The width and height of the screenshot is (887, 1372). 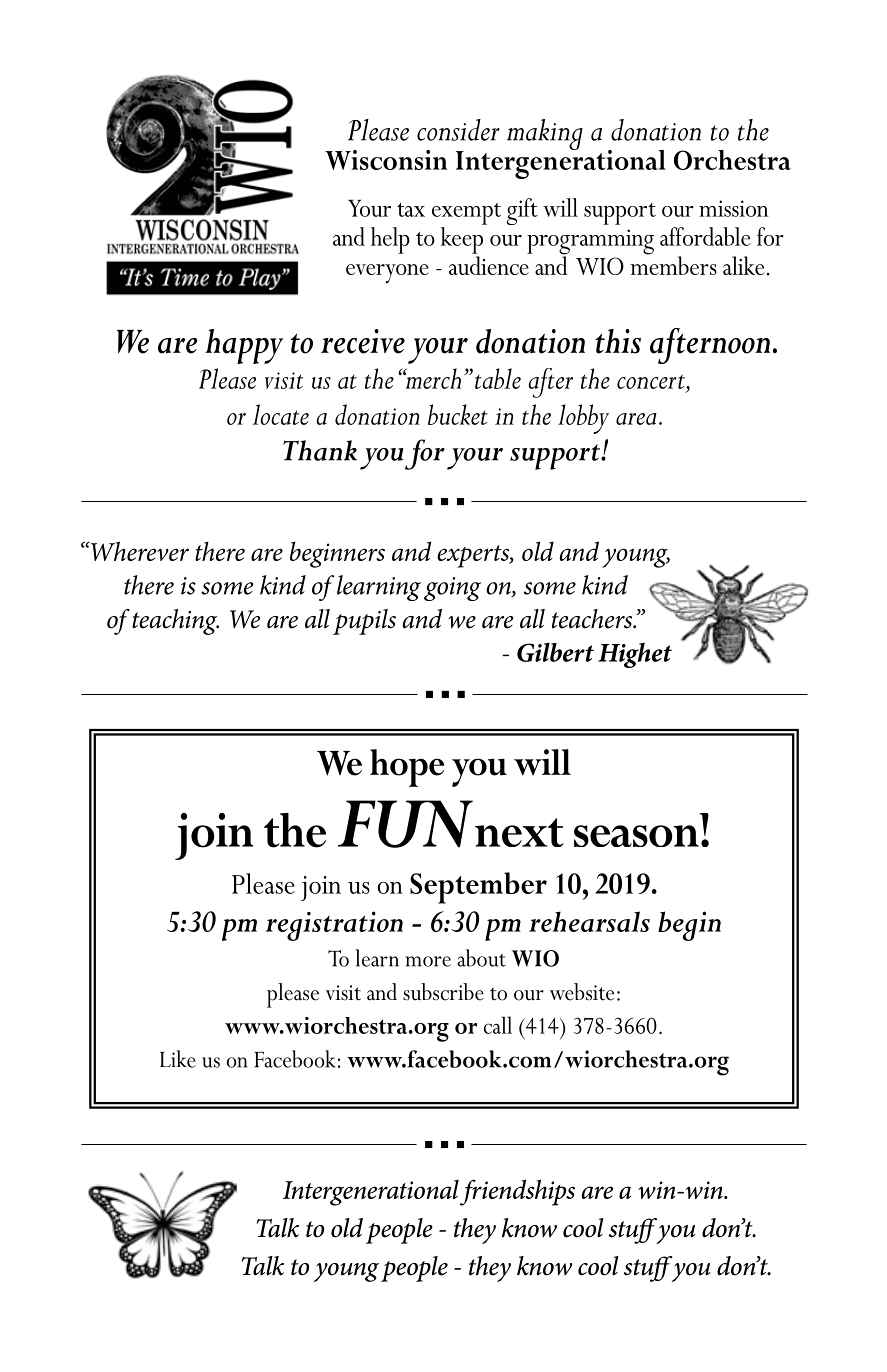 I want to click on Wisconsin, so click(x=386, y=160).
